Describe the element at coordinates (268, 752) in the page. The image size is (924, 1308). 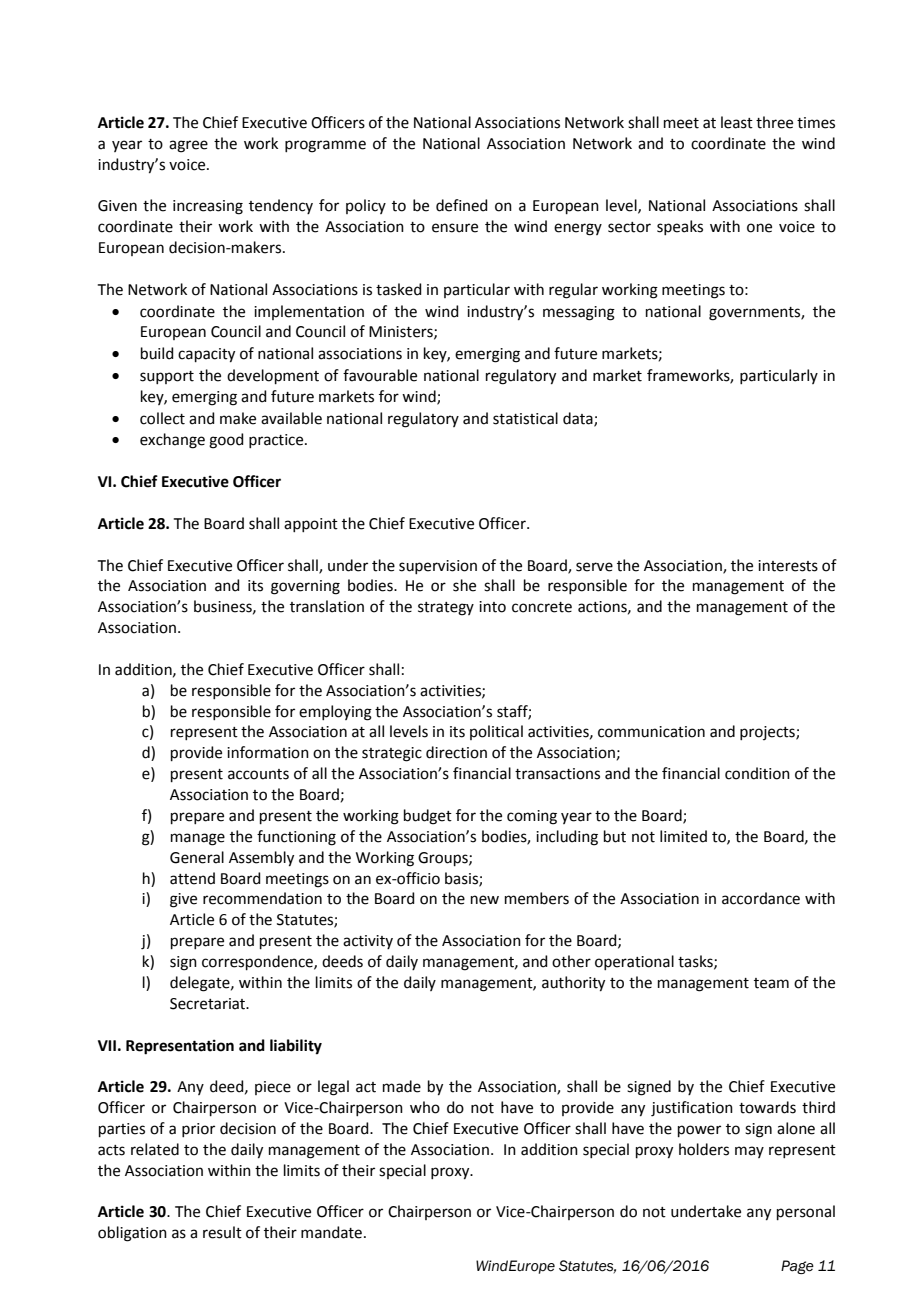
I see `information` at that location.
